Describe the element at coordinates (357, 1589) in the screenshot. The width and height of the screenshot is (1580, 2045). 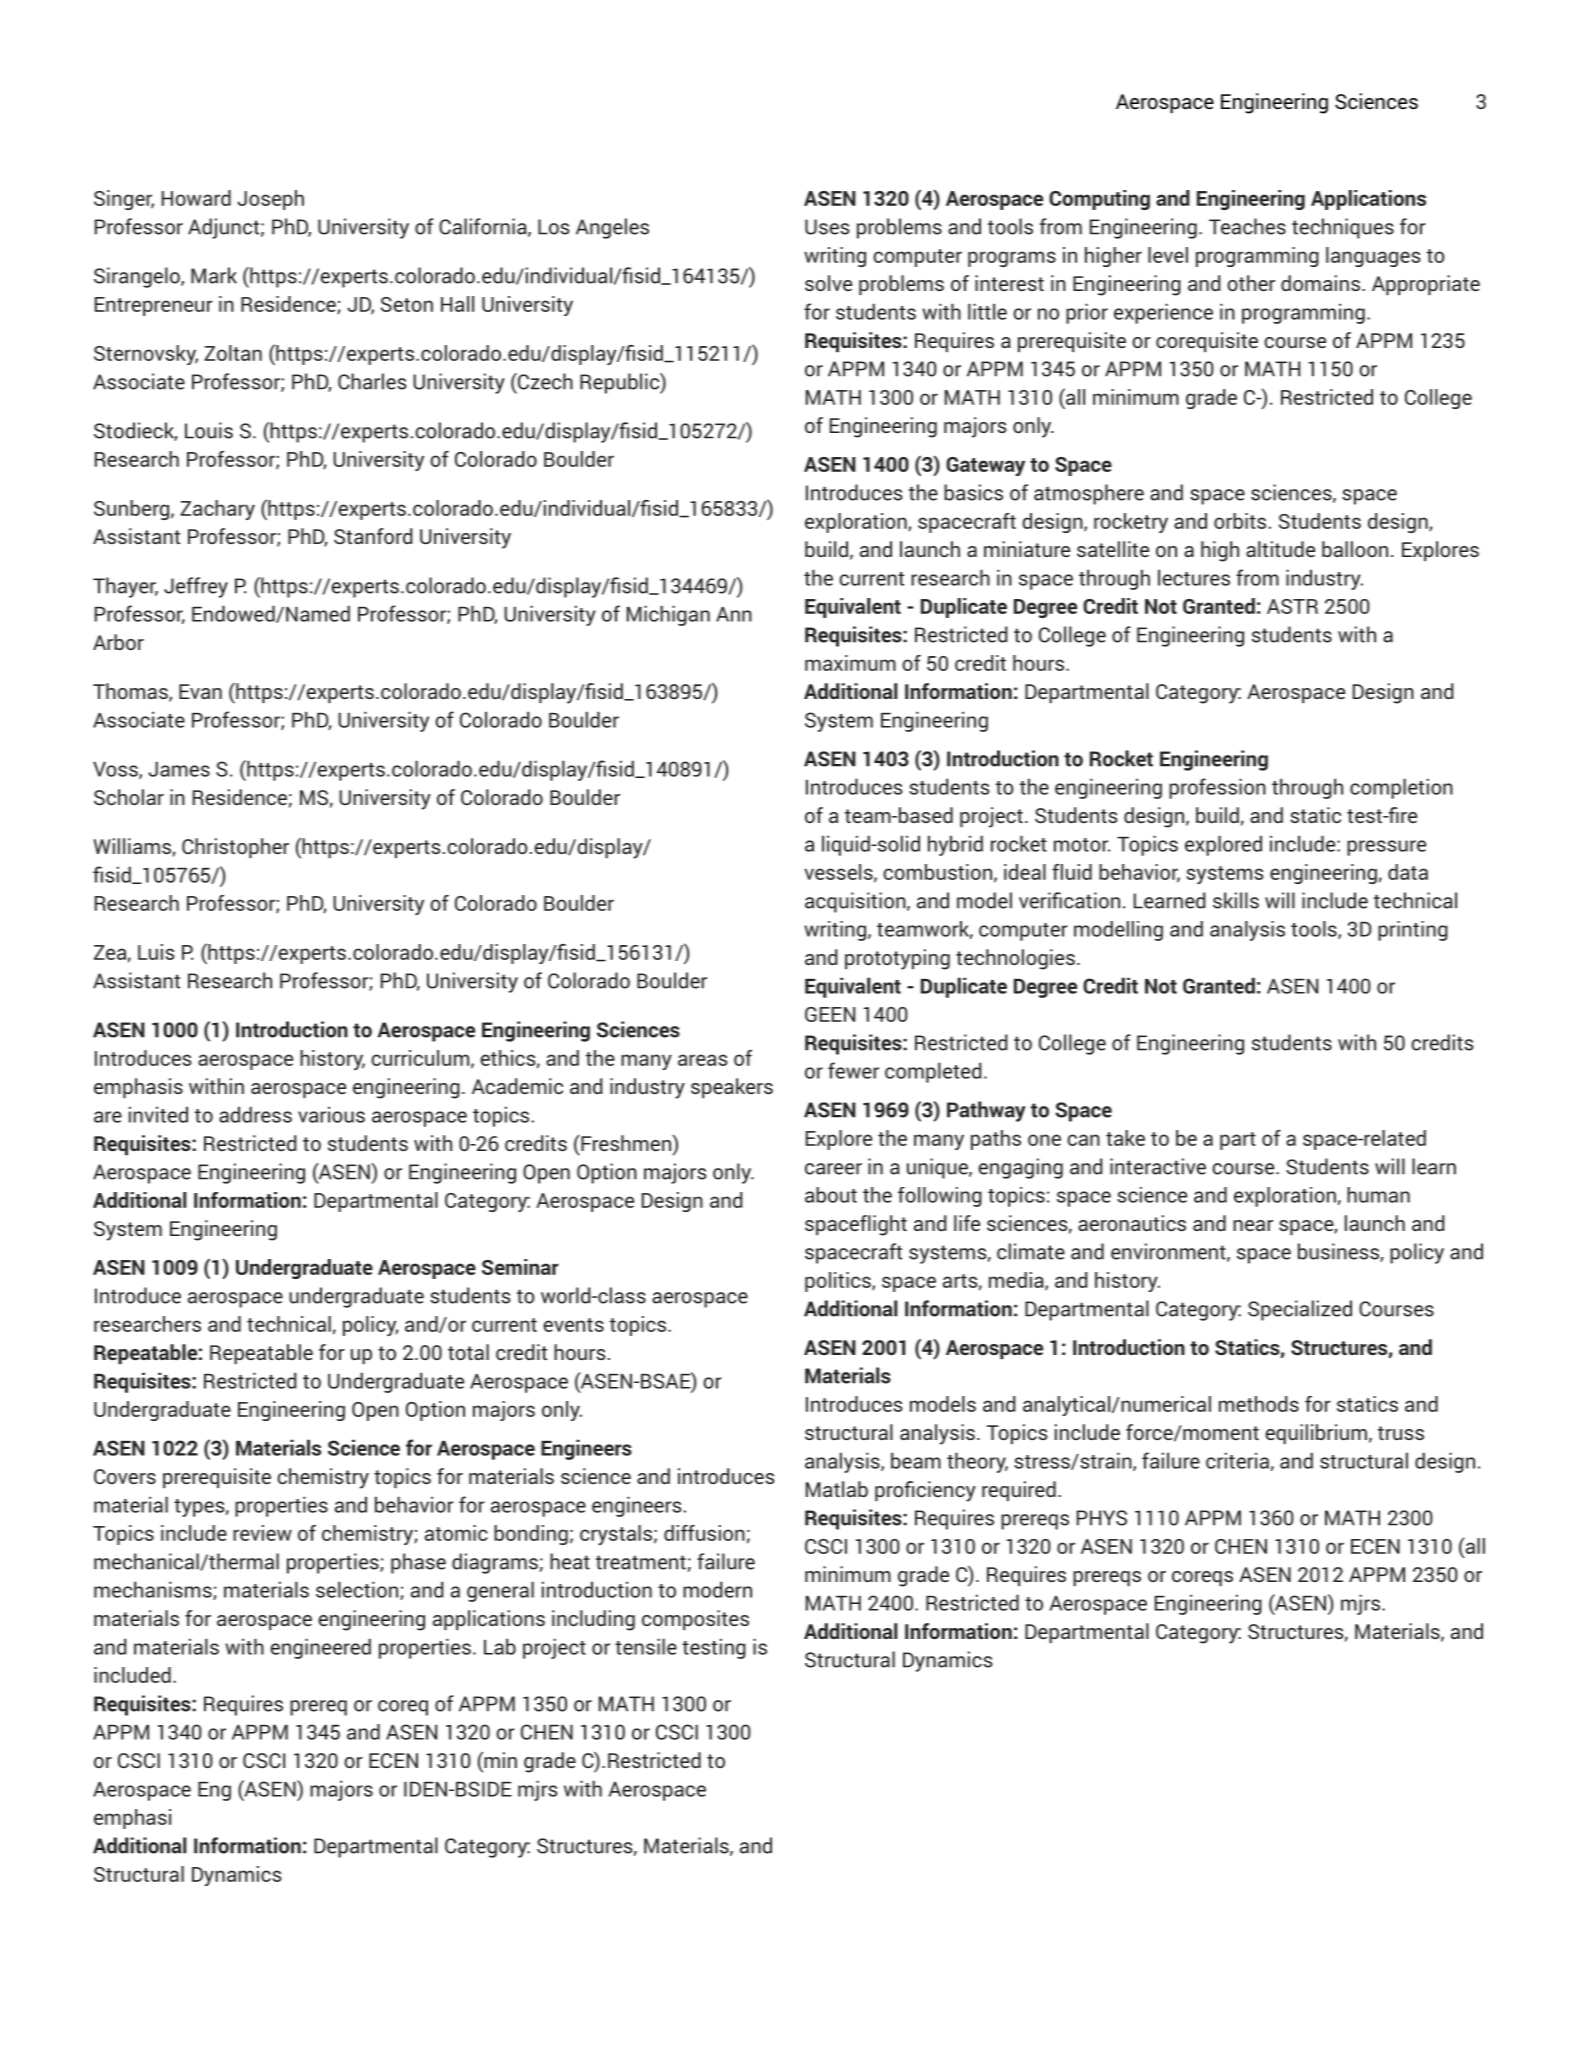
I see `selection` at that location.
